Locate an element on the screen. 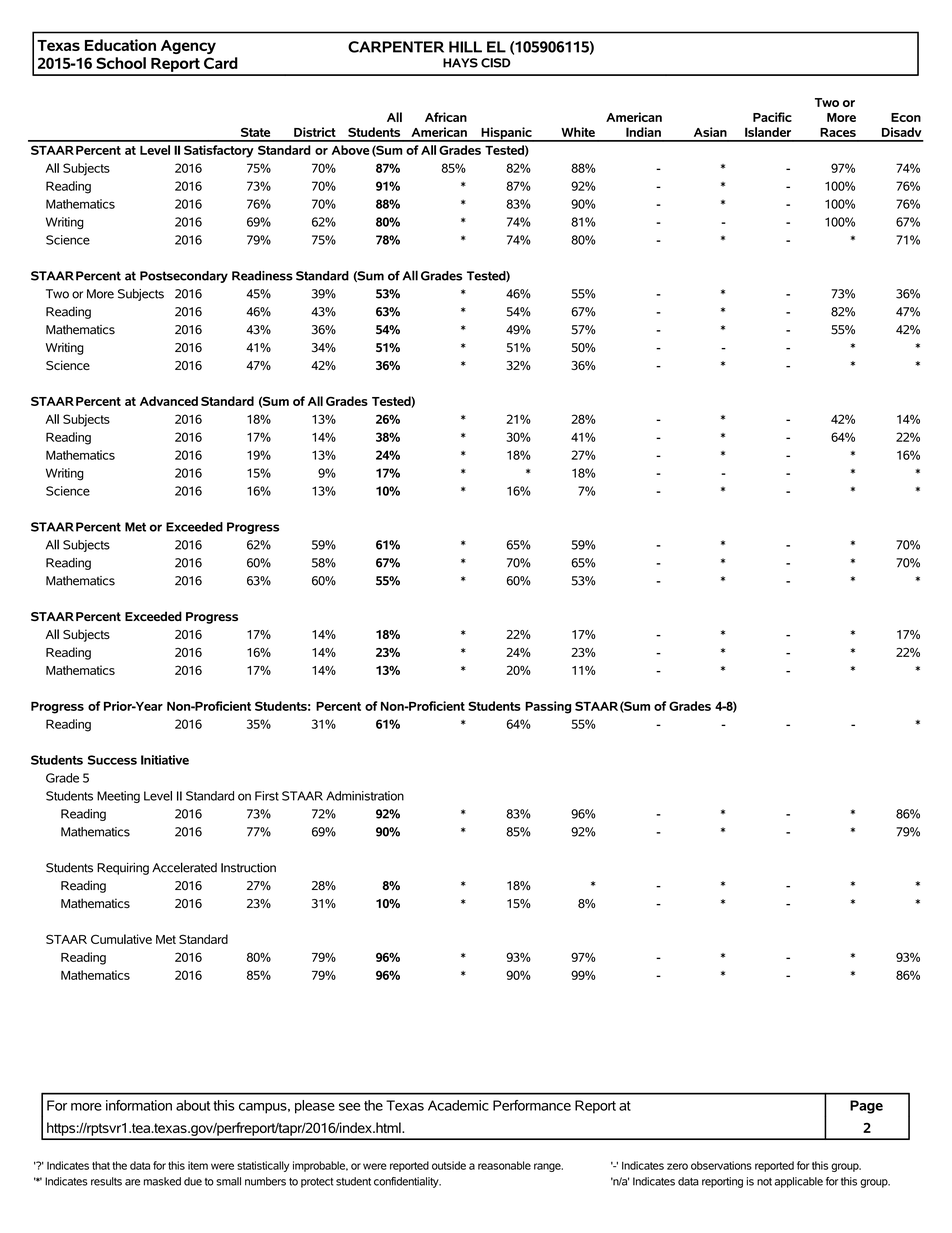 Image resolution: width=952 pixels, height=1233 pixels. Pacific is located at coordinates (772, 117).
